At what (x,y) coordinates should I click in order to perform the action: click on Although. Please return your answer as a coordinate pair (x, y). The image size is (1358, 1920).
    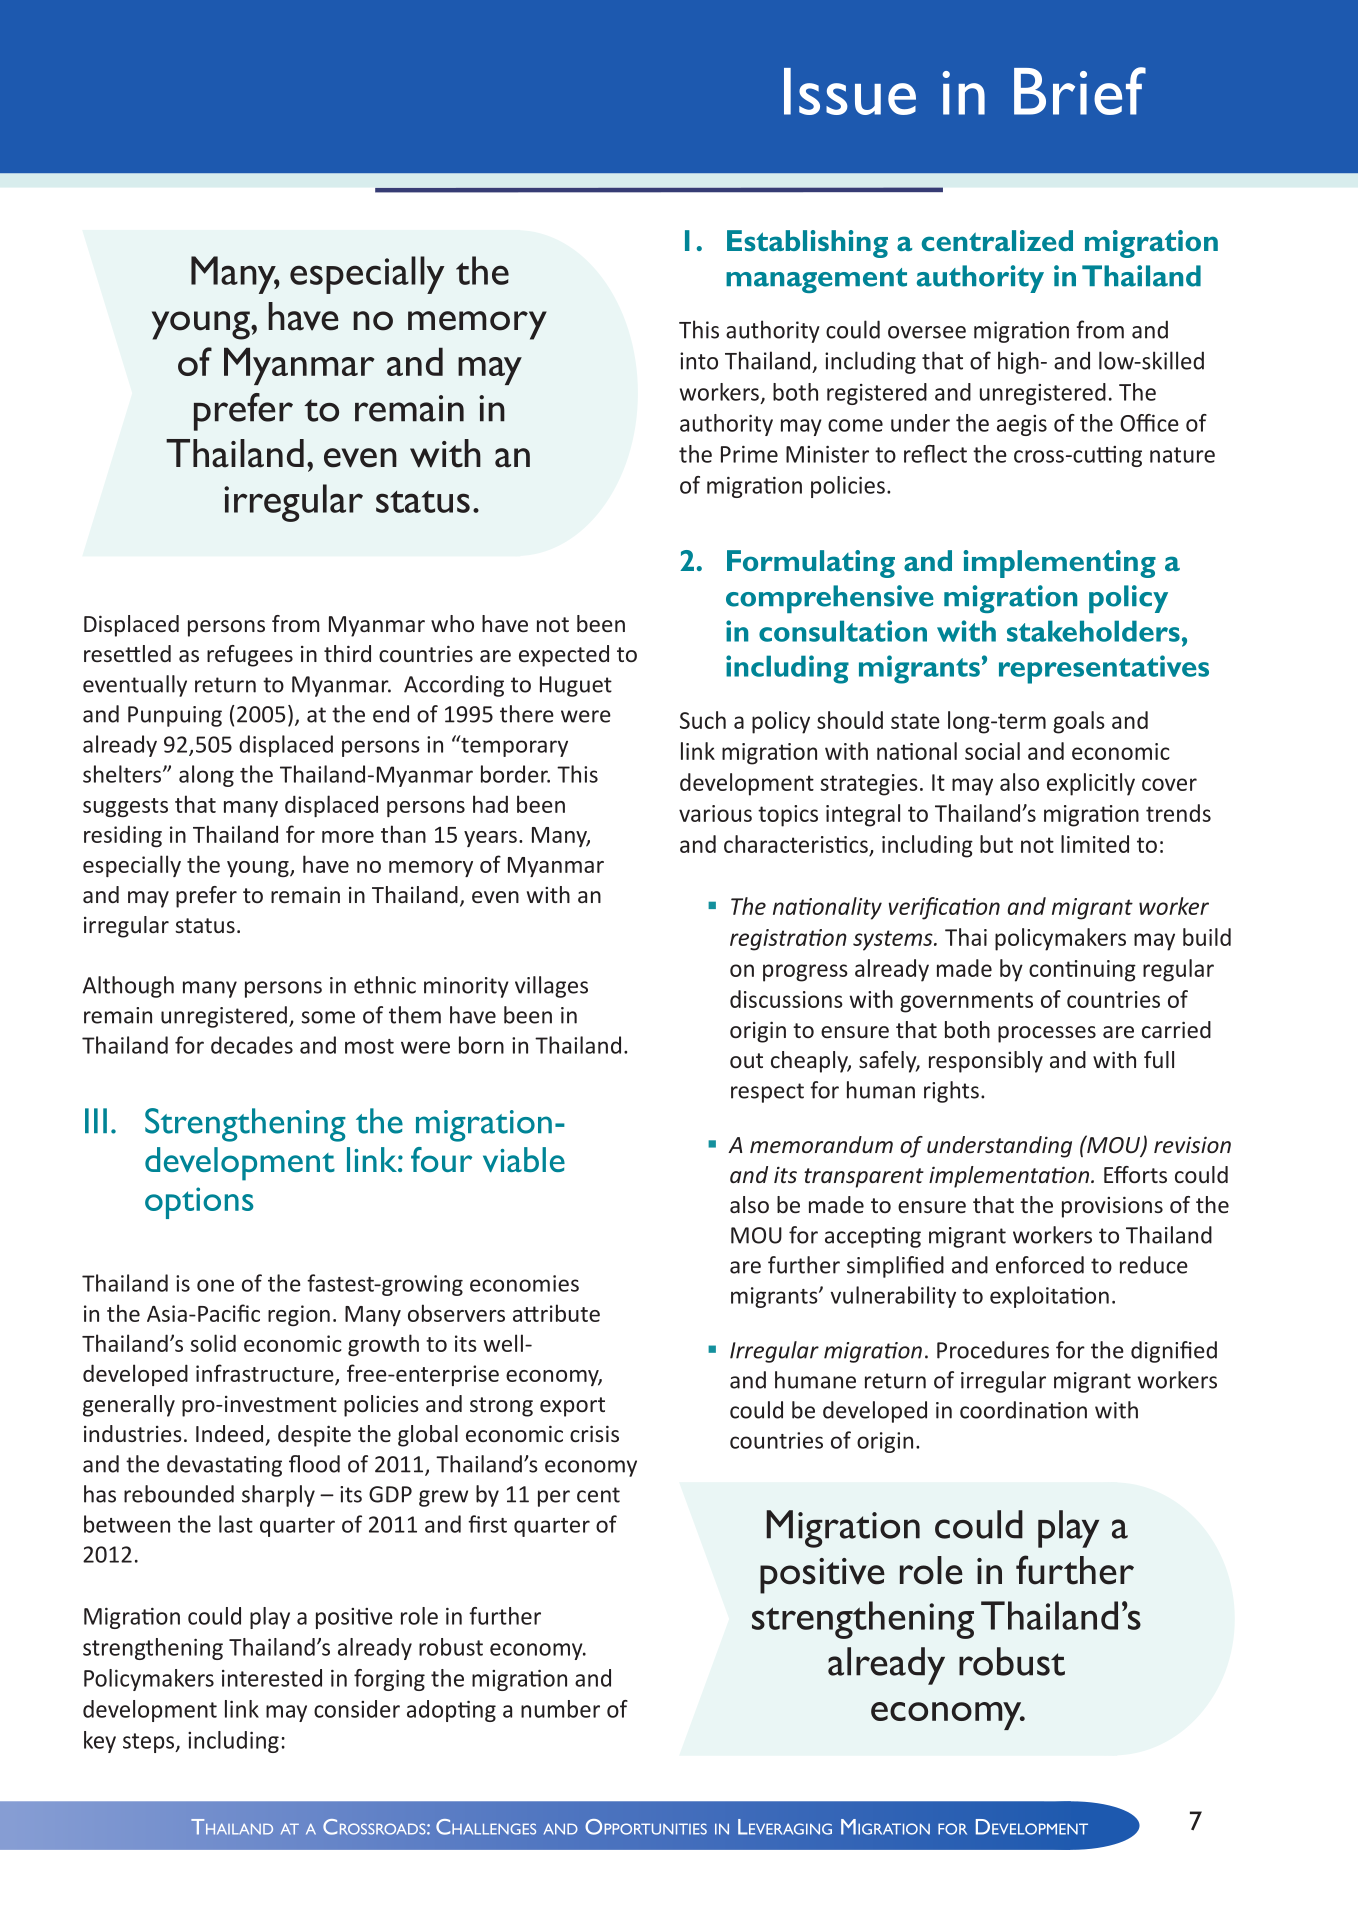
    Looking at the image, I should click on (128, 987).
